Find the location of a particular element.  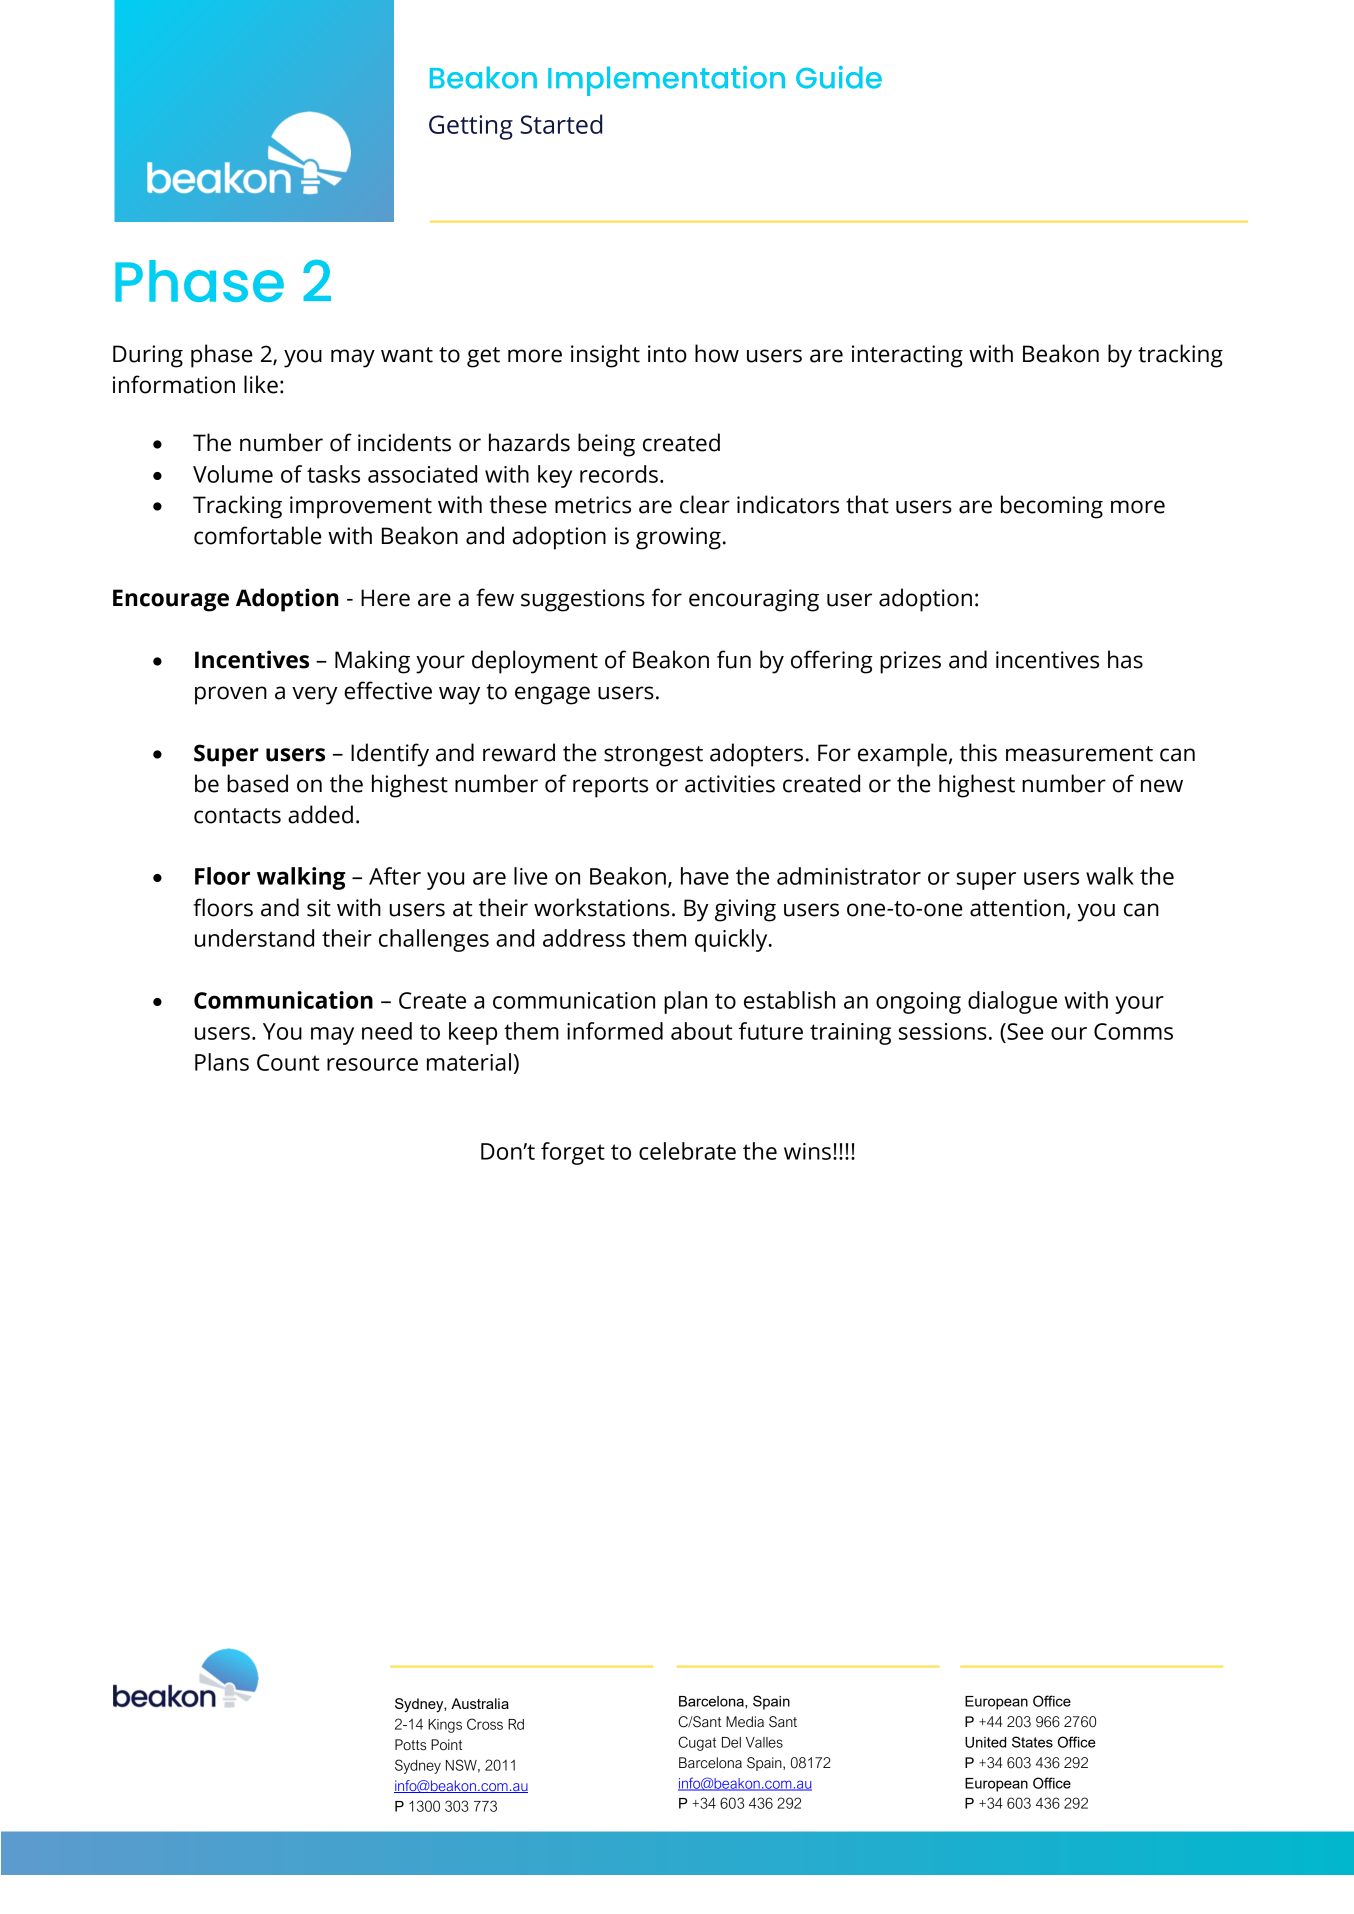

interacting is located at coordinates (907, 356).
